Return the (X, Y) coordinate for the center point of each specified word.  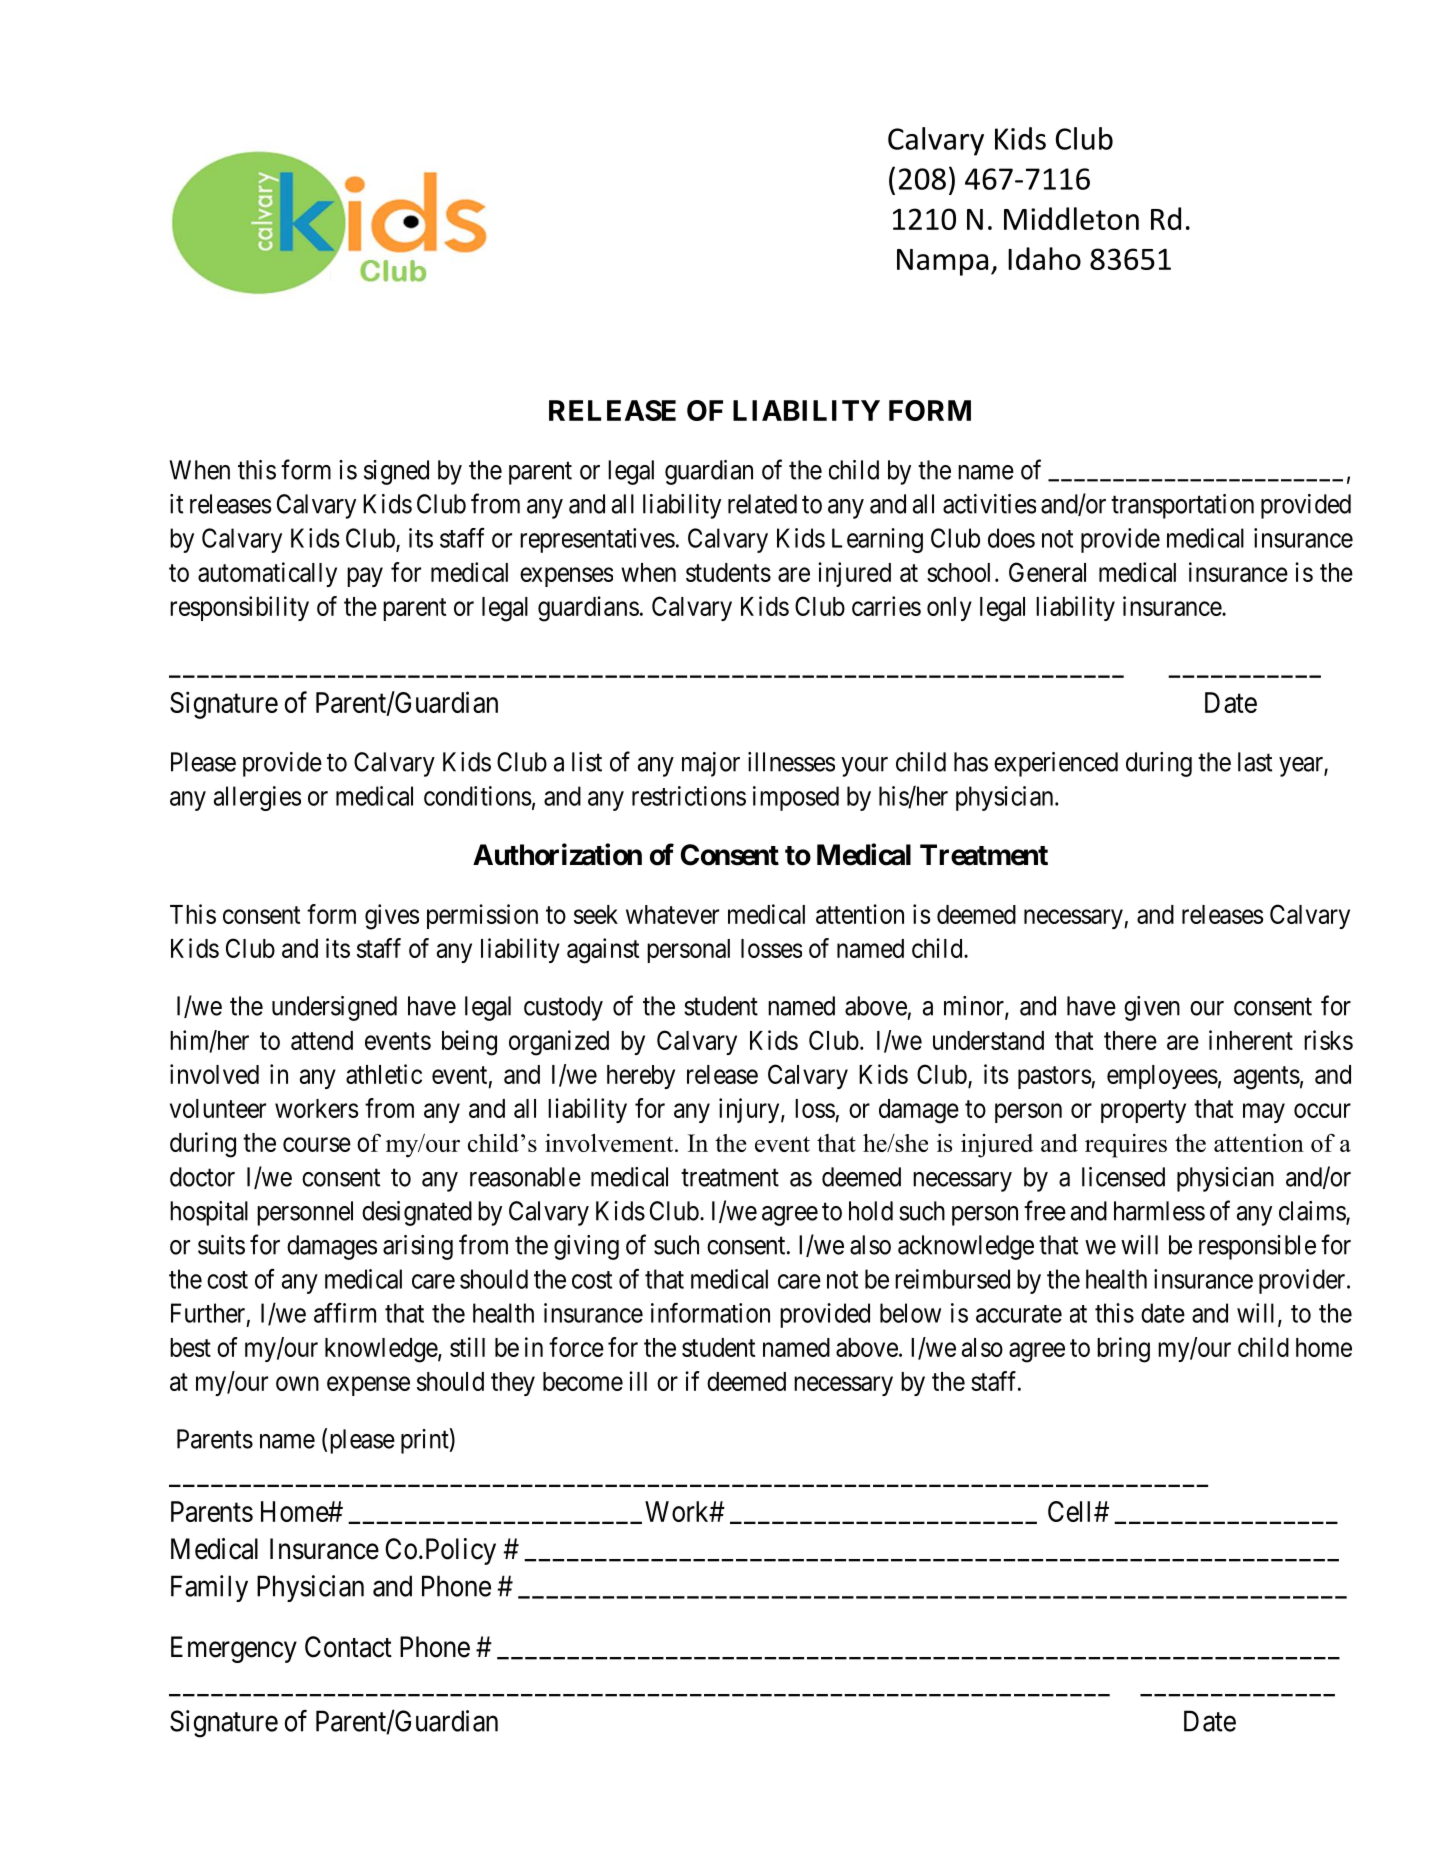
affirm (345, 1312)
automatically (267, 574)
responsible (1257, 1247)
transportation (1182, 506)
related (762, 504)
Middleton (1071, 218)
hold (871, 1211)
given (1152, 1008)
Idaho (1044, 258)
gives (392, 917)
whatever (672, 914)
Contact (348, 1647)
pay (365, 577)
